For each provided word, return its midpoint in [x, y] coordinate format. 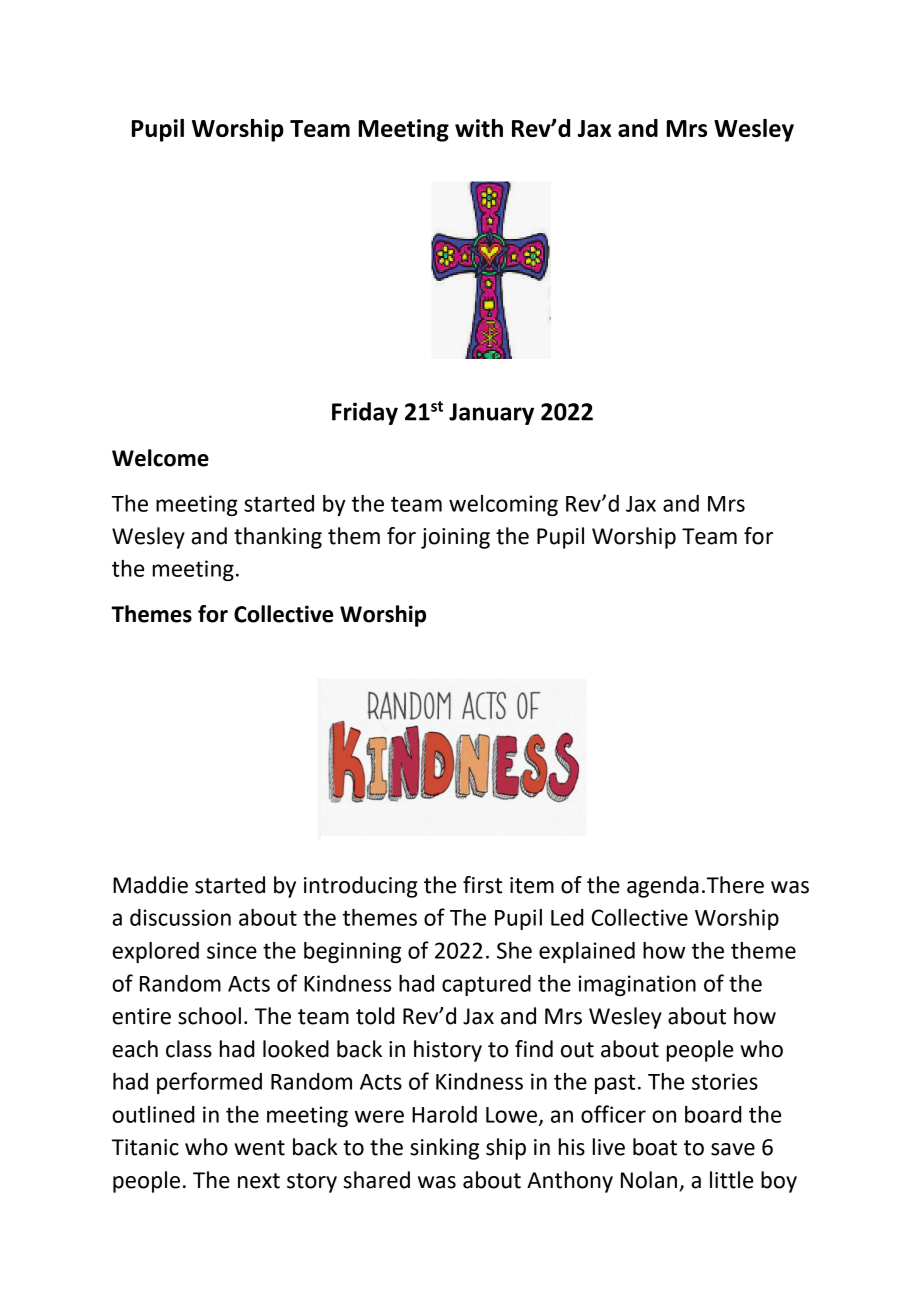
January [491, 414]
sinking [444, 1149]
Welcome [160, 458]
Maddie [150, 885]
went [259, 1148]
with [479, 128]
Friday [365, 413]
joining [455, 538]
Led [567, 917]
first [482, 885]
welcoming [503, 505]
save [733, 1149]
